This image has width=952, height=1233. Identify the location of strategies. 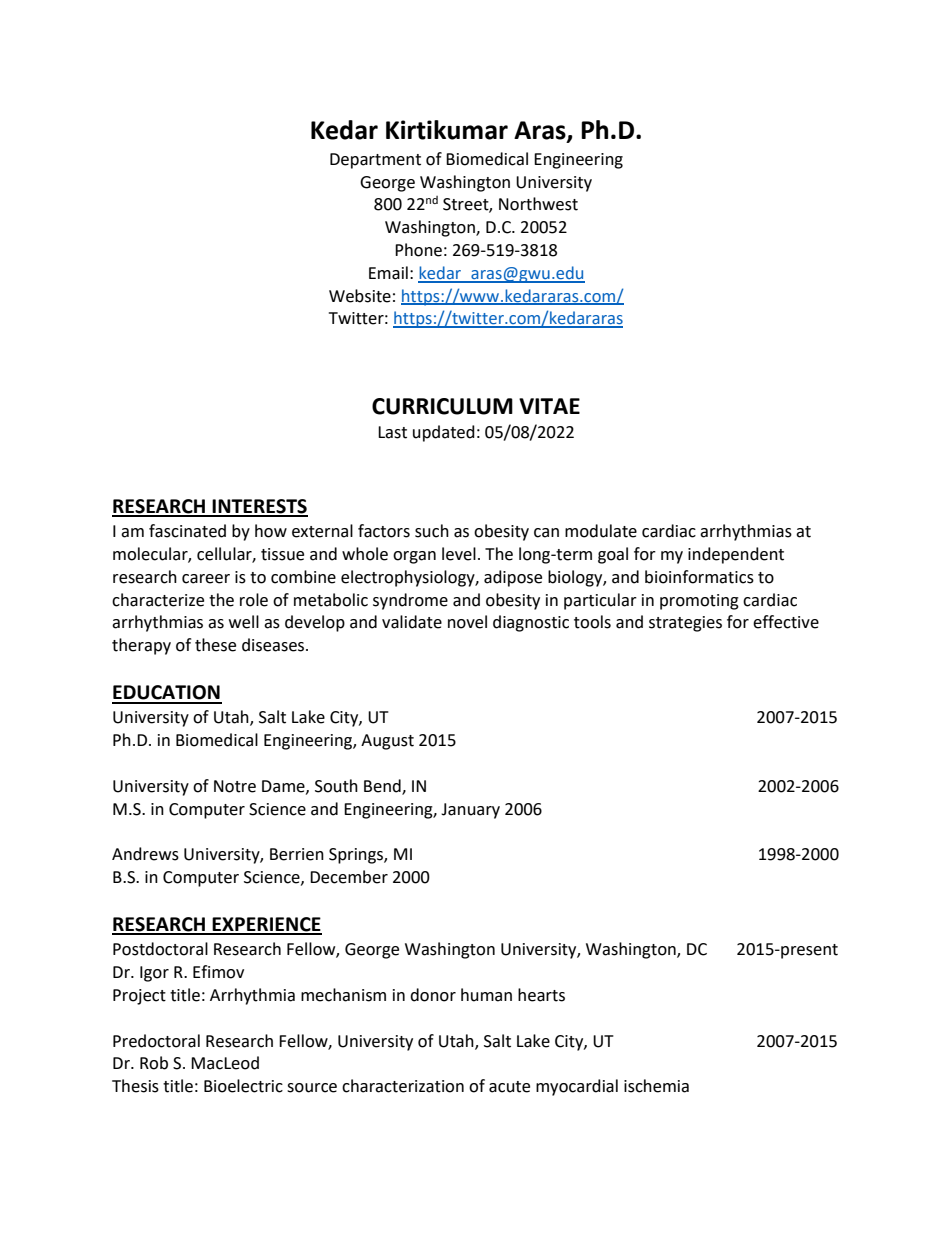
(685, 624).
